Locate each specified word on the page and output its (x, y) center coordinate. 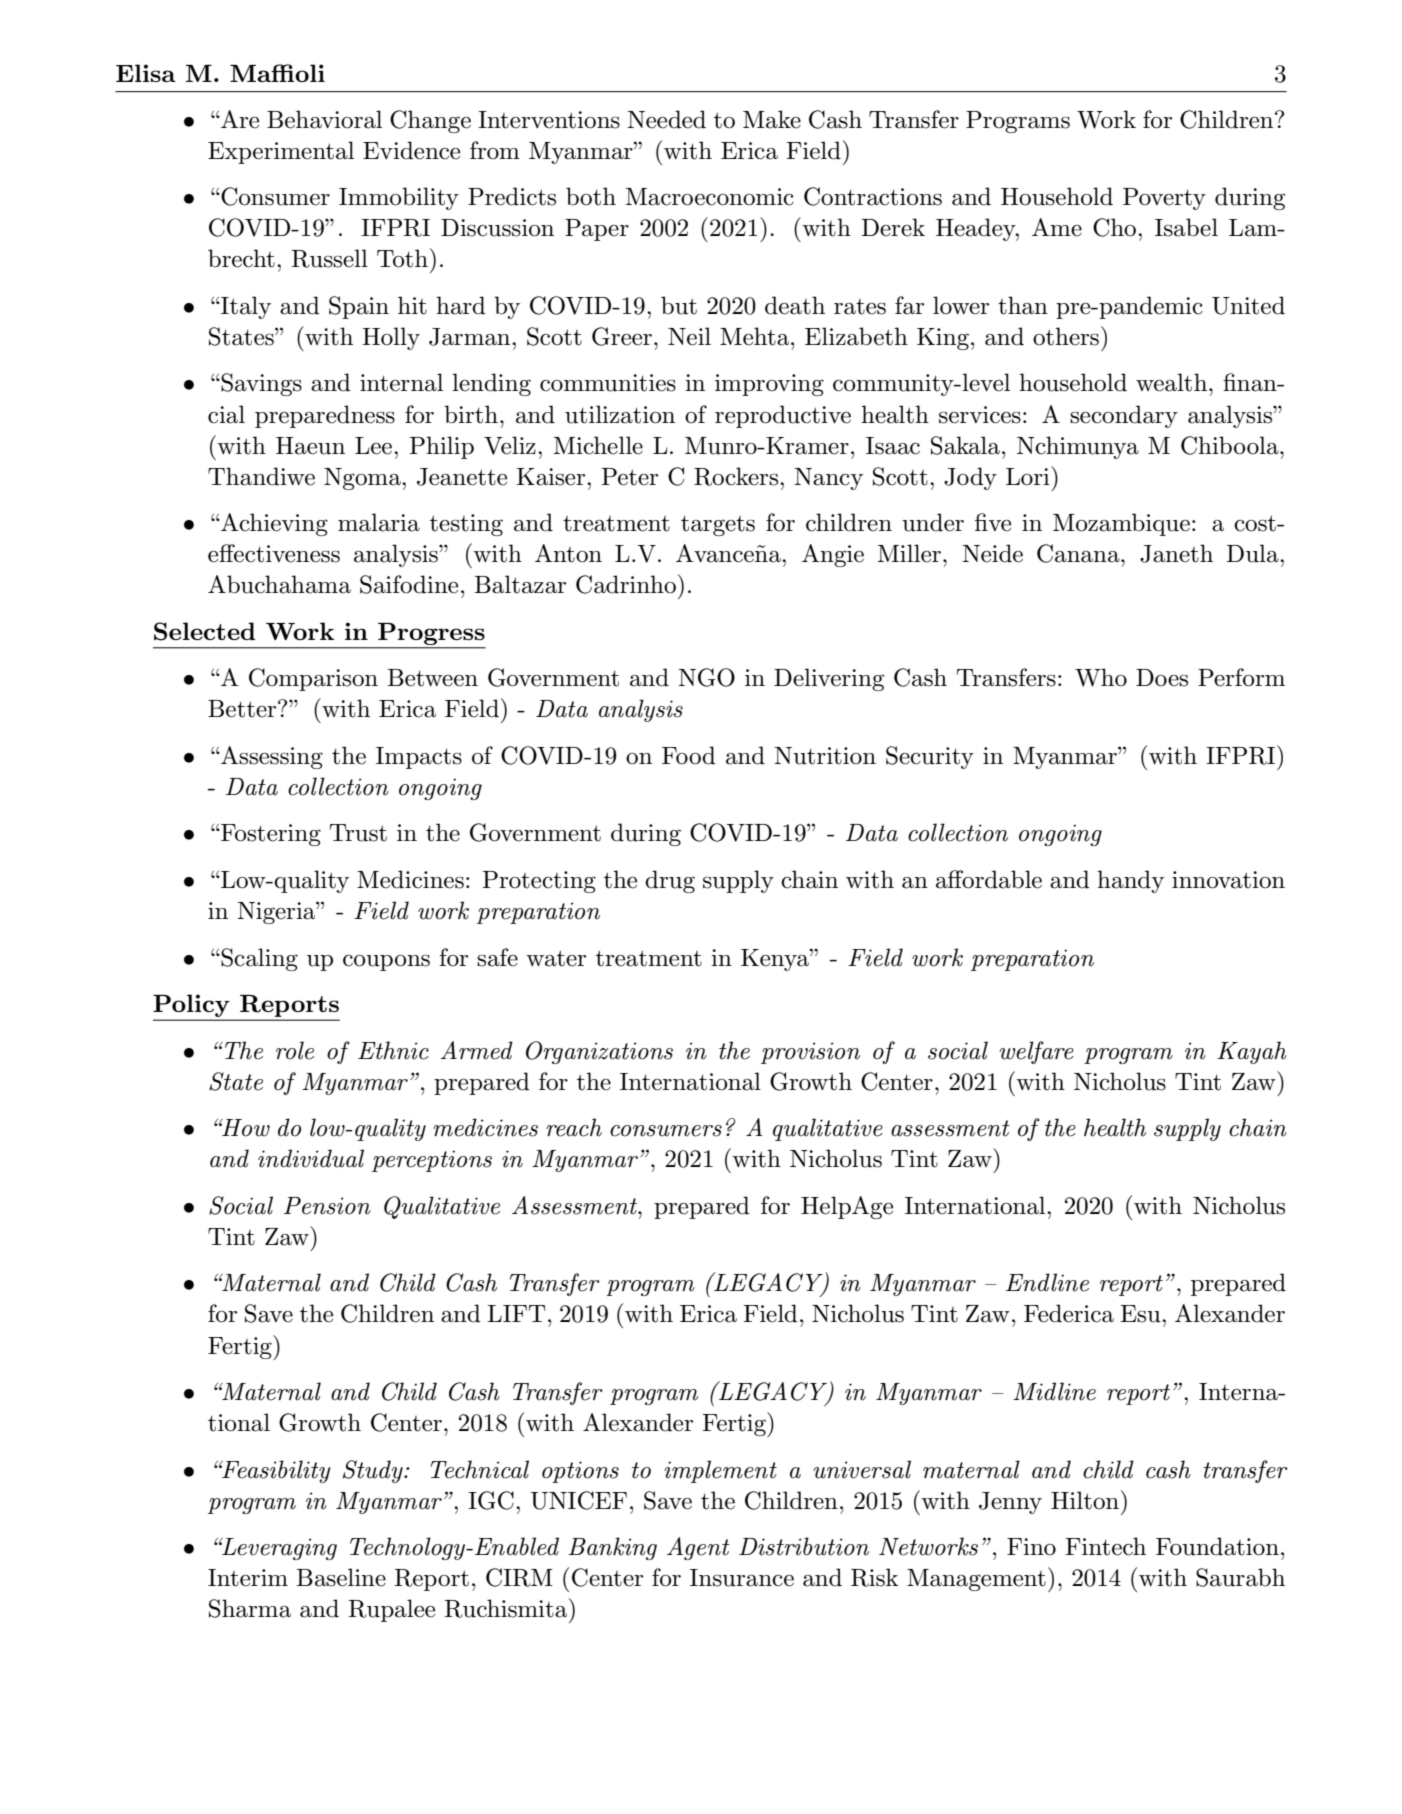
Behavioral (324, 119)
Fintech (1105, 1546)
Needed (666, 119)
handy (1130, 881)
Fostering (270, 835)
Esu (1141, 1314)
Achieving (273, 524)
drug (670, 881)
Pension (327, 1206)
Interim (248, 1578)
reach (574, 1127)
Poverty (1164, 199)
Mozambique (1121, 524)
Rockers (737, 476)
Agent (698, 1548)
